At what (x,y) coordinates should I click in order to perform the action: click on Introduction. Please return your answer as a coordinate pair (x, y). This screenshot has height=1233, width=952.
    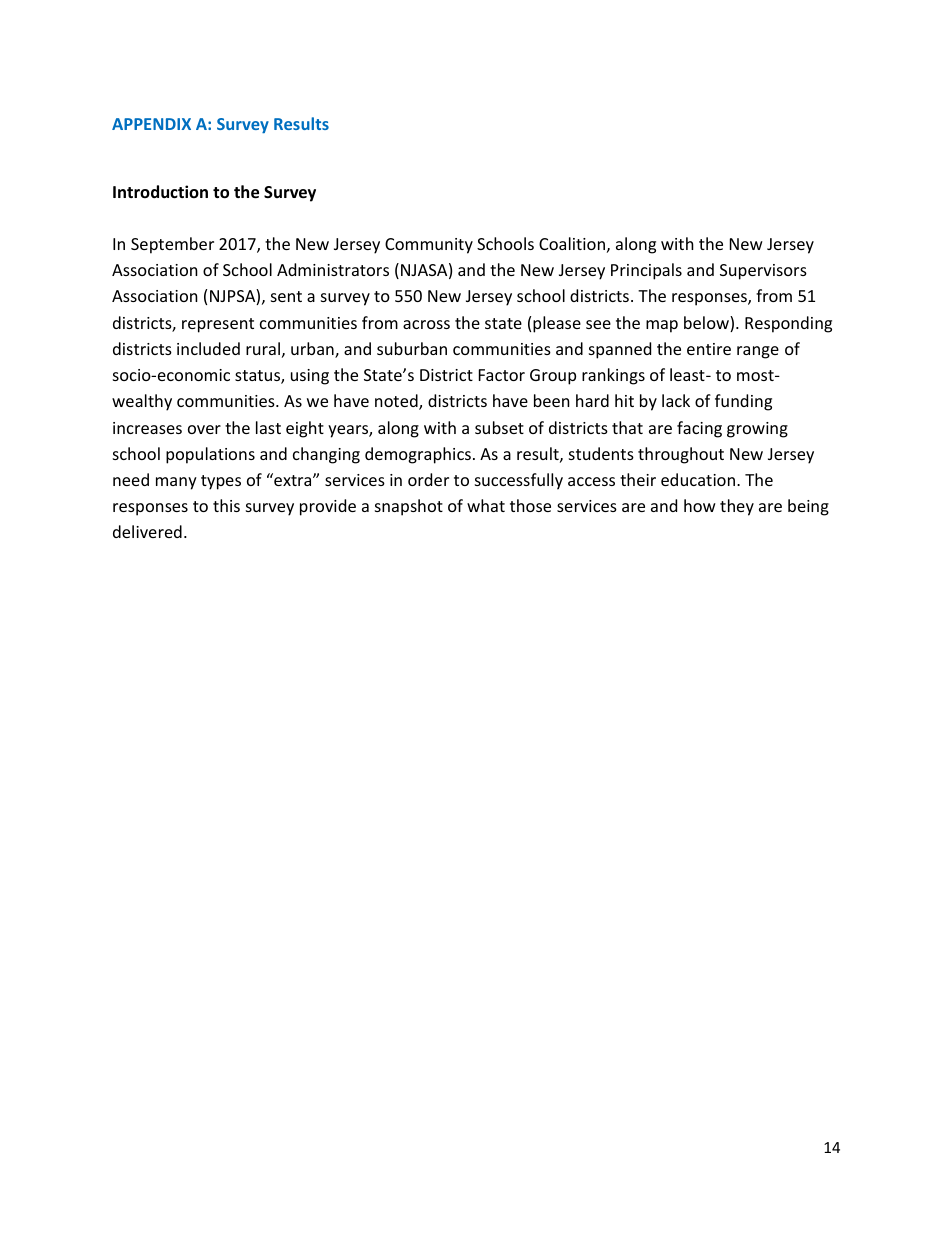
    Looking at the image, I should click on (160, 191).
